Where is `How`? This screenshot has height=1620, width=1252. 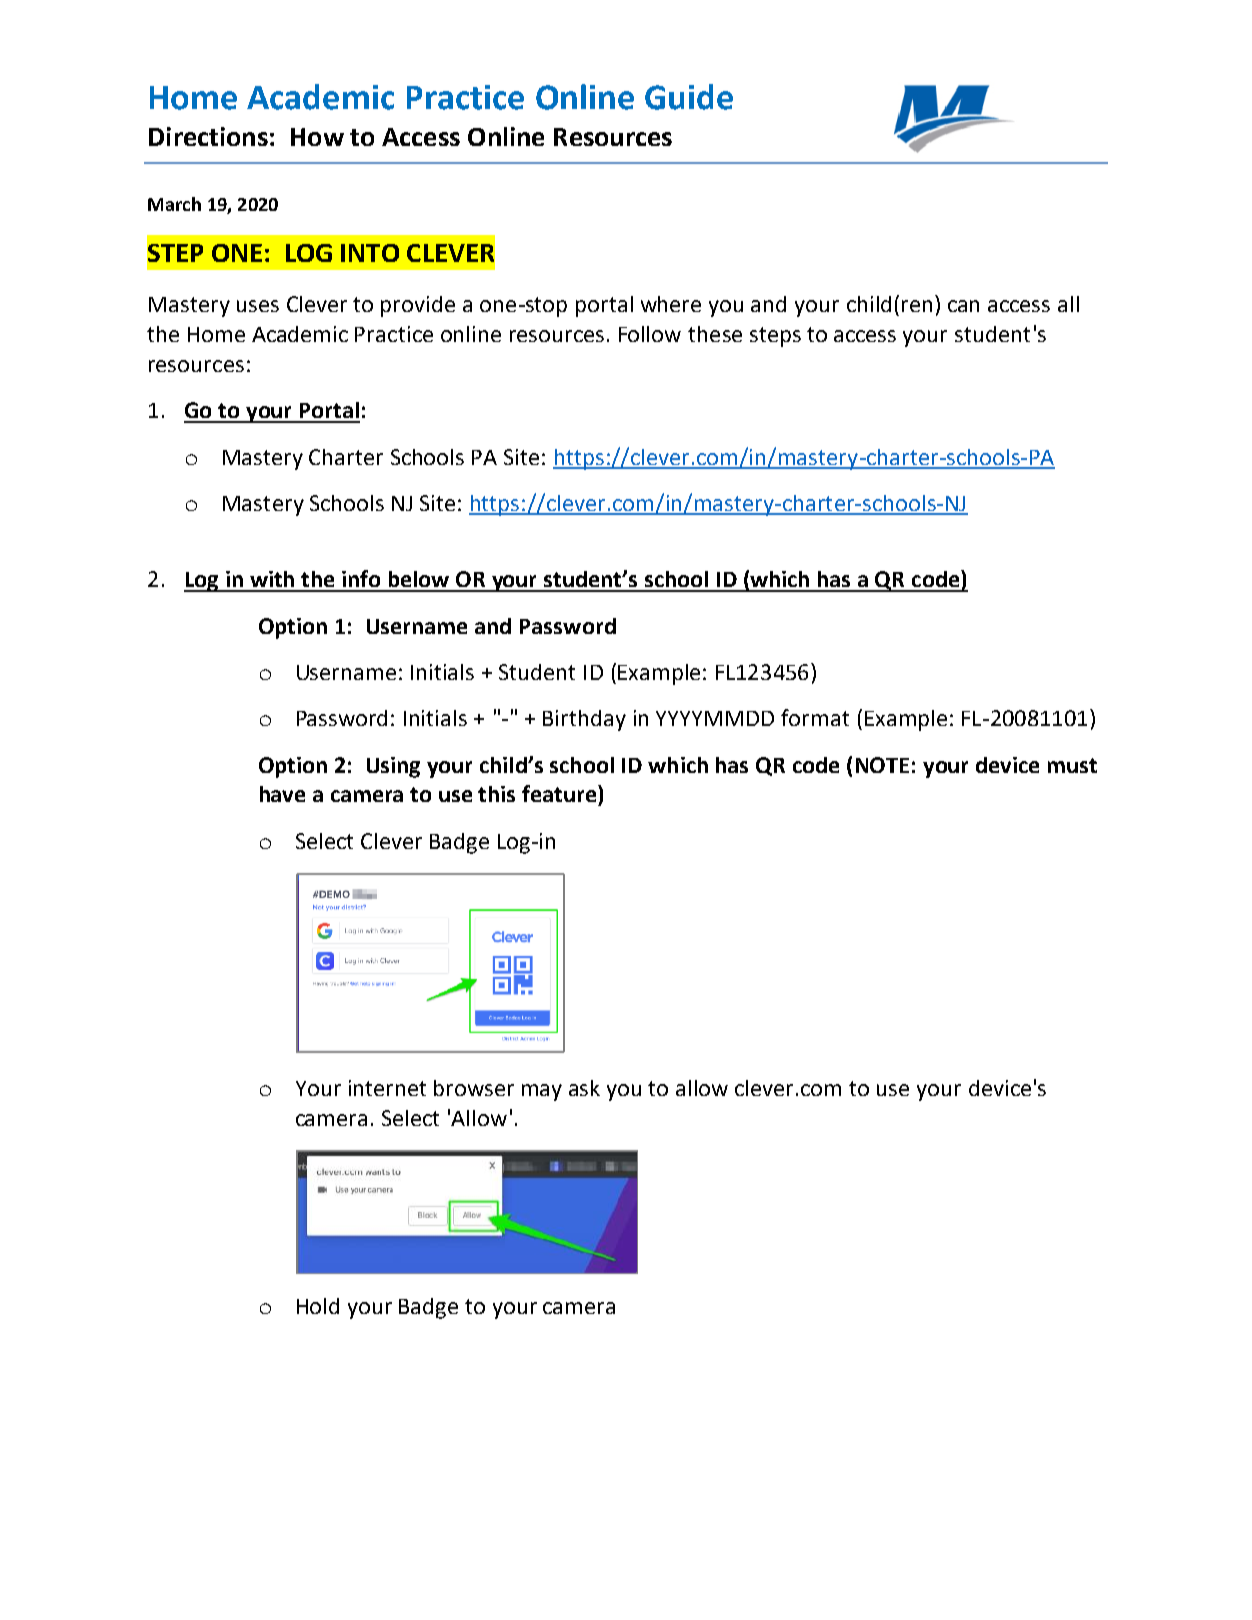
How is located at coordinates (317, 137).
